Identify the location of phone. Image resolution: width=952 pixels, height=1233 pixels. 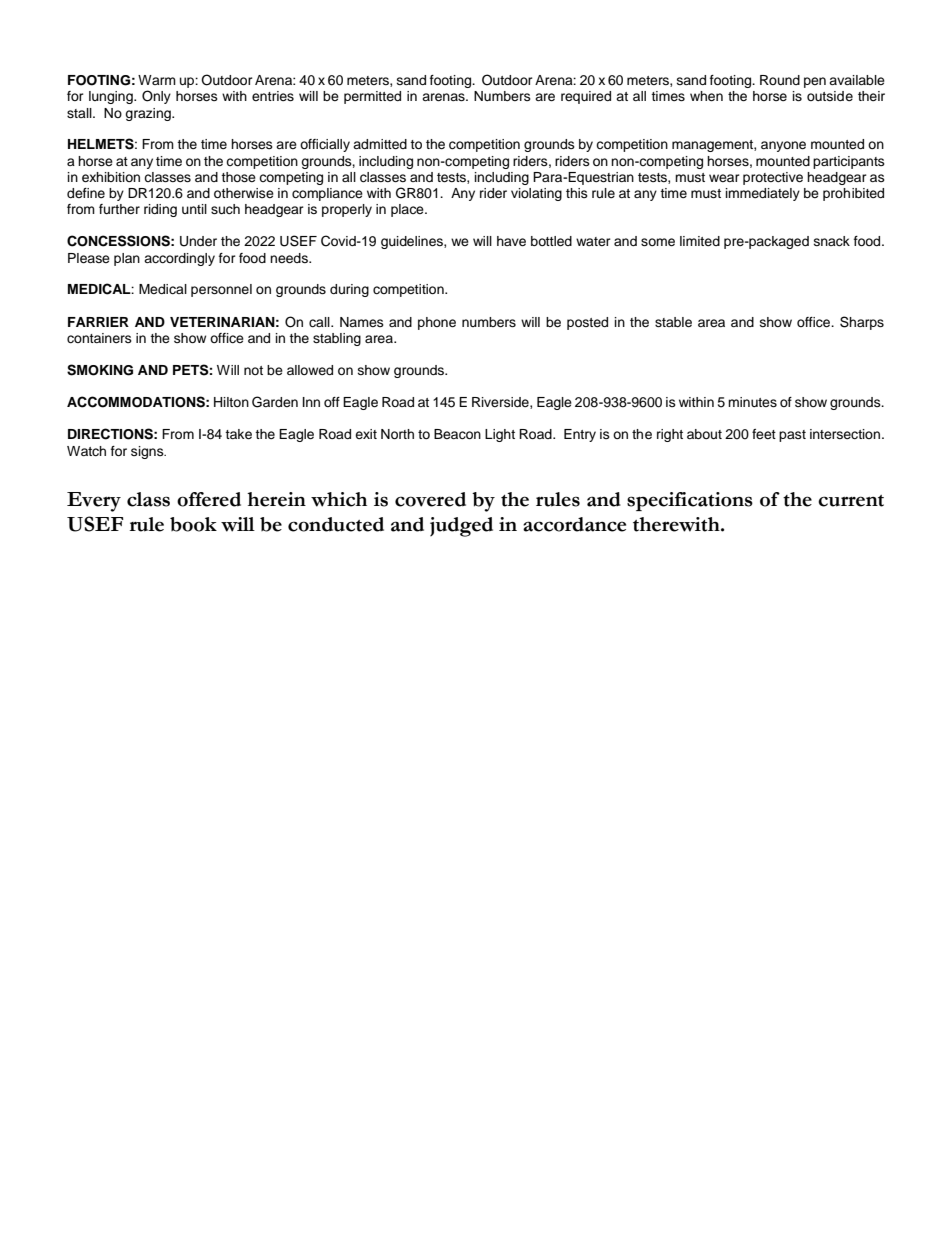
(437, 323).
